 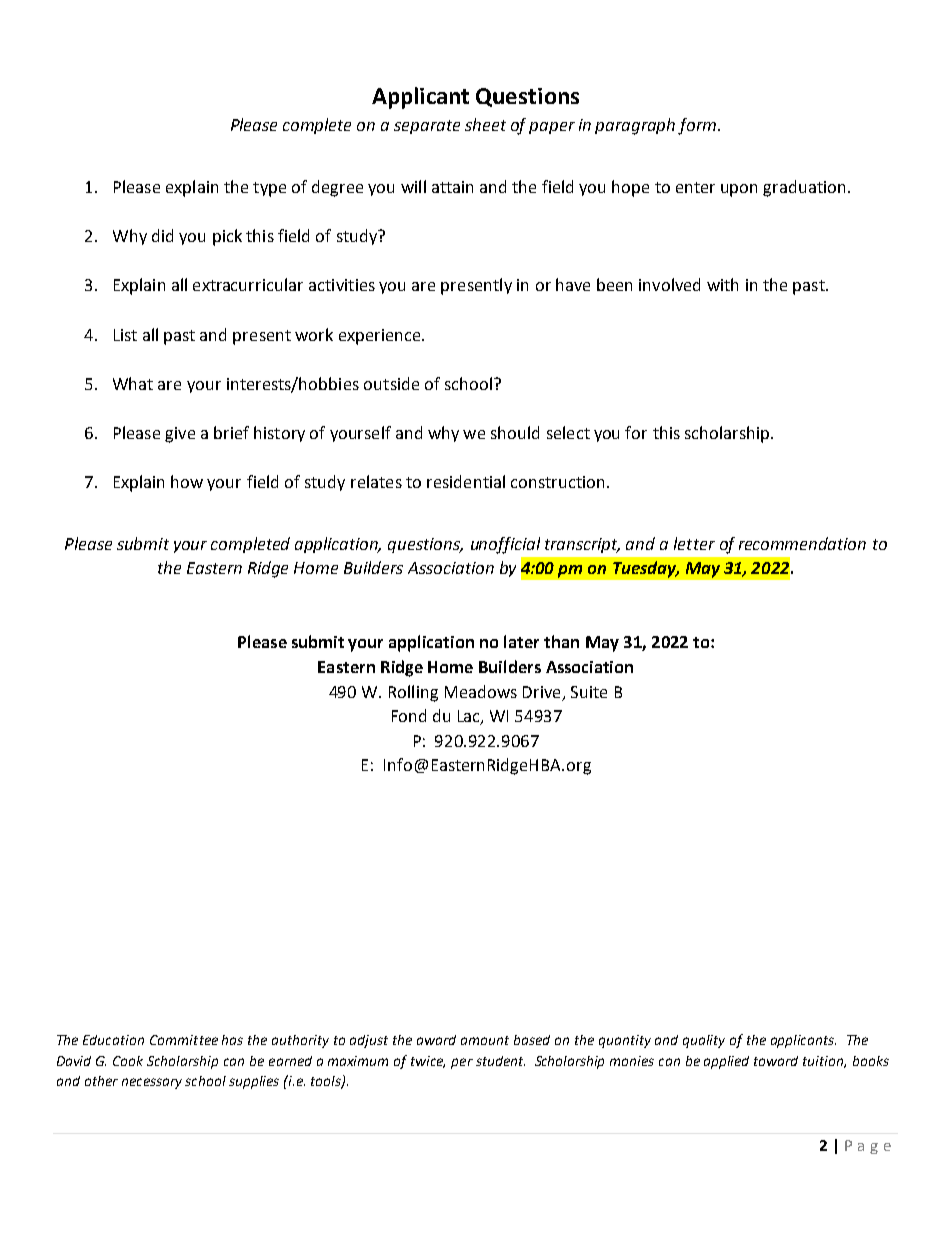 I want to click on later, so click(x=521, y=641).
